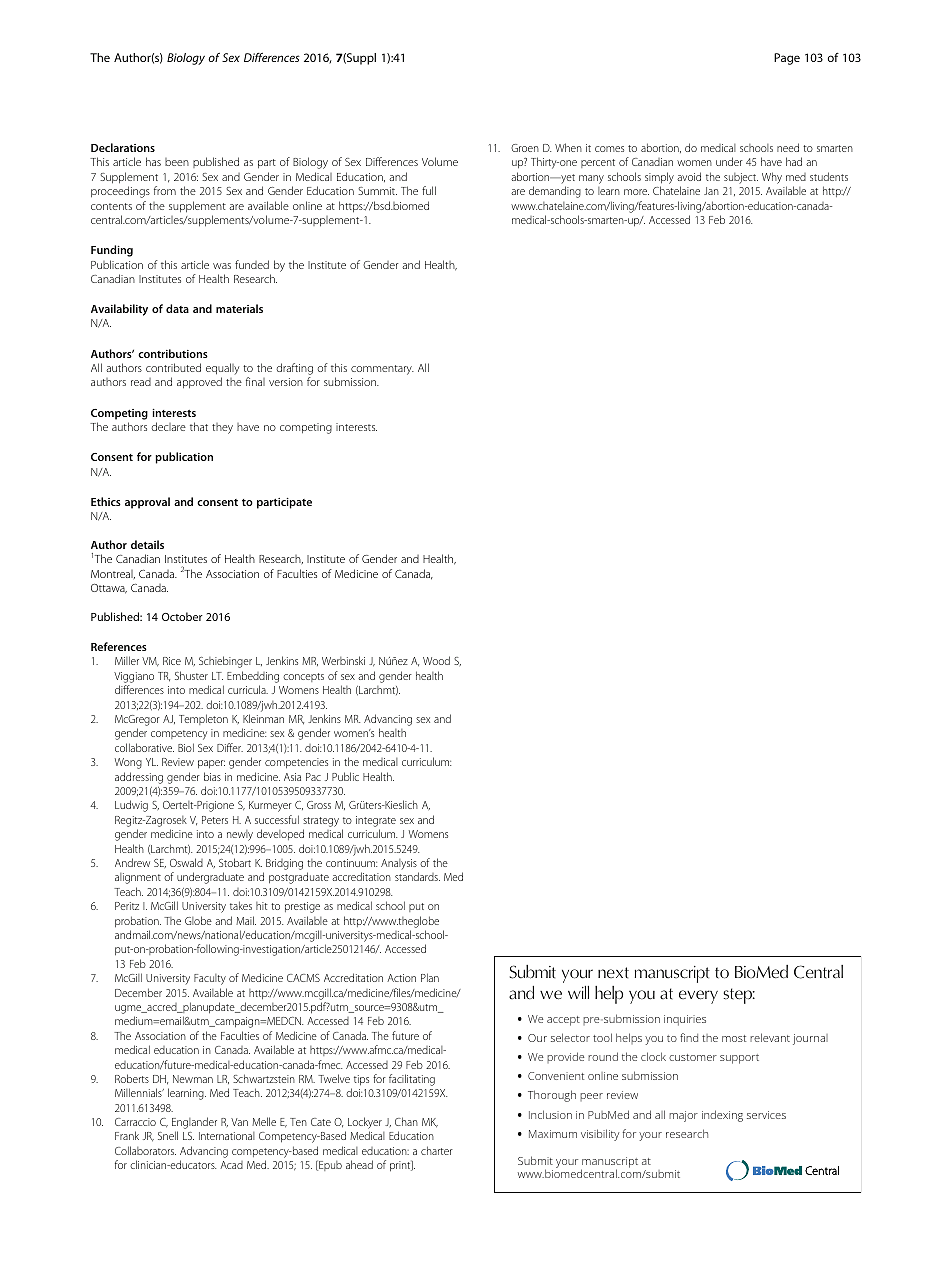 This screenshot has width=952, height=1265. What do you see at coordinates (698, 997) in the screenshot?
I see `every` at bounding box center [698, 997].
